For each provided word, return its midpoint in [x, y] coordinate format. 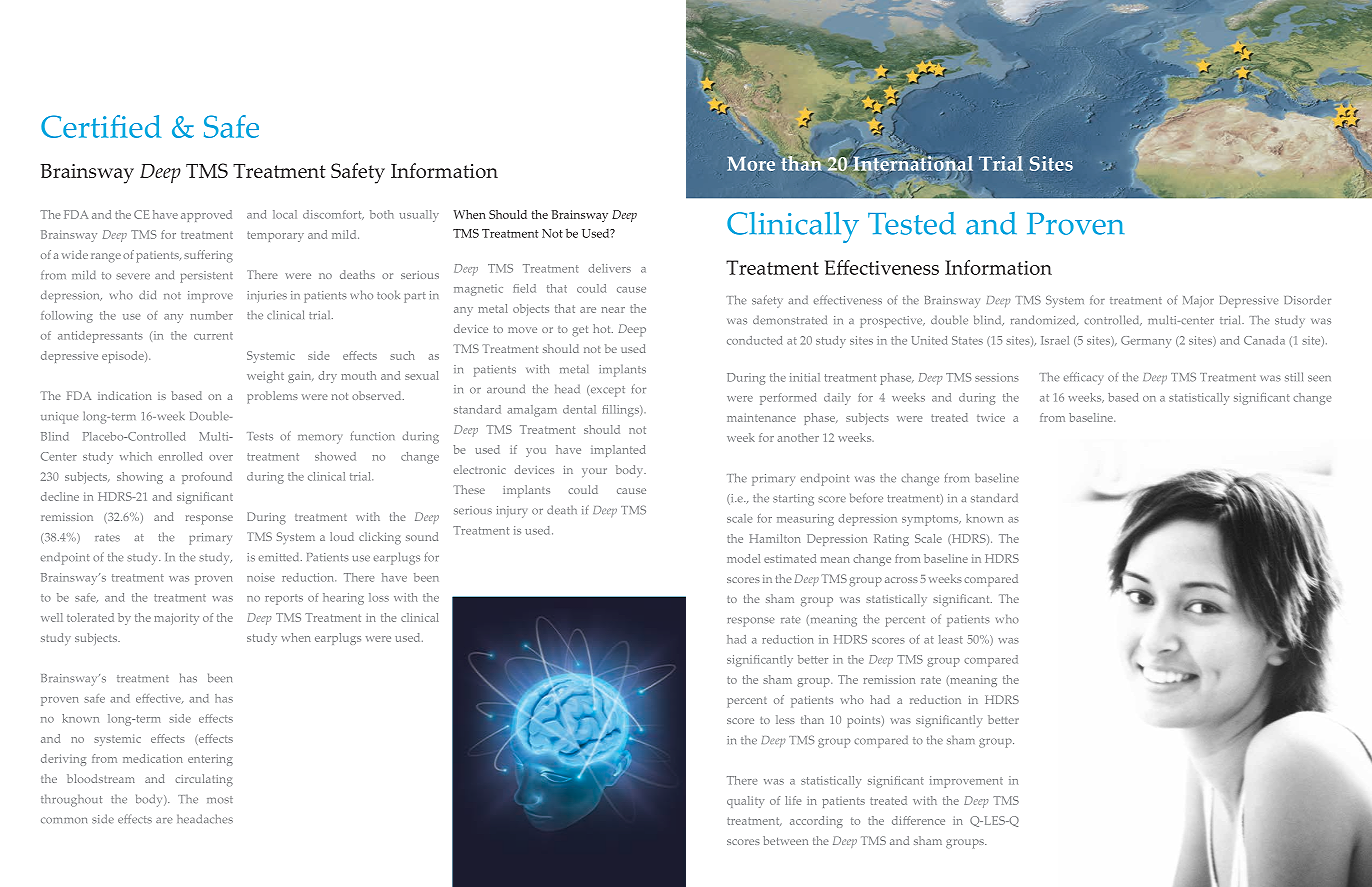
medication [153, 758]
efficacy [1083, 378]
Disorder [1307, 300]
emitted [280, 557]
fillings [622, 411]
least [951, 639]
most [220, 800]
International [912, 163]
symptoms [931, 520]
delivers [609, 268]
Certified [101, 126]
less [785, 719]
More [751, 163]
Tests [260, 436]
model [743, 558]
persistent [206, 277]
